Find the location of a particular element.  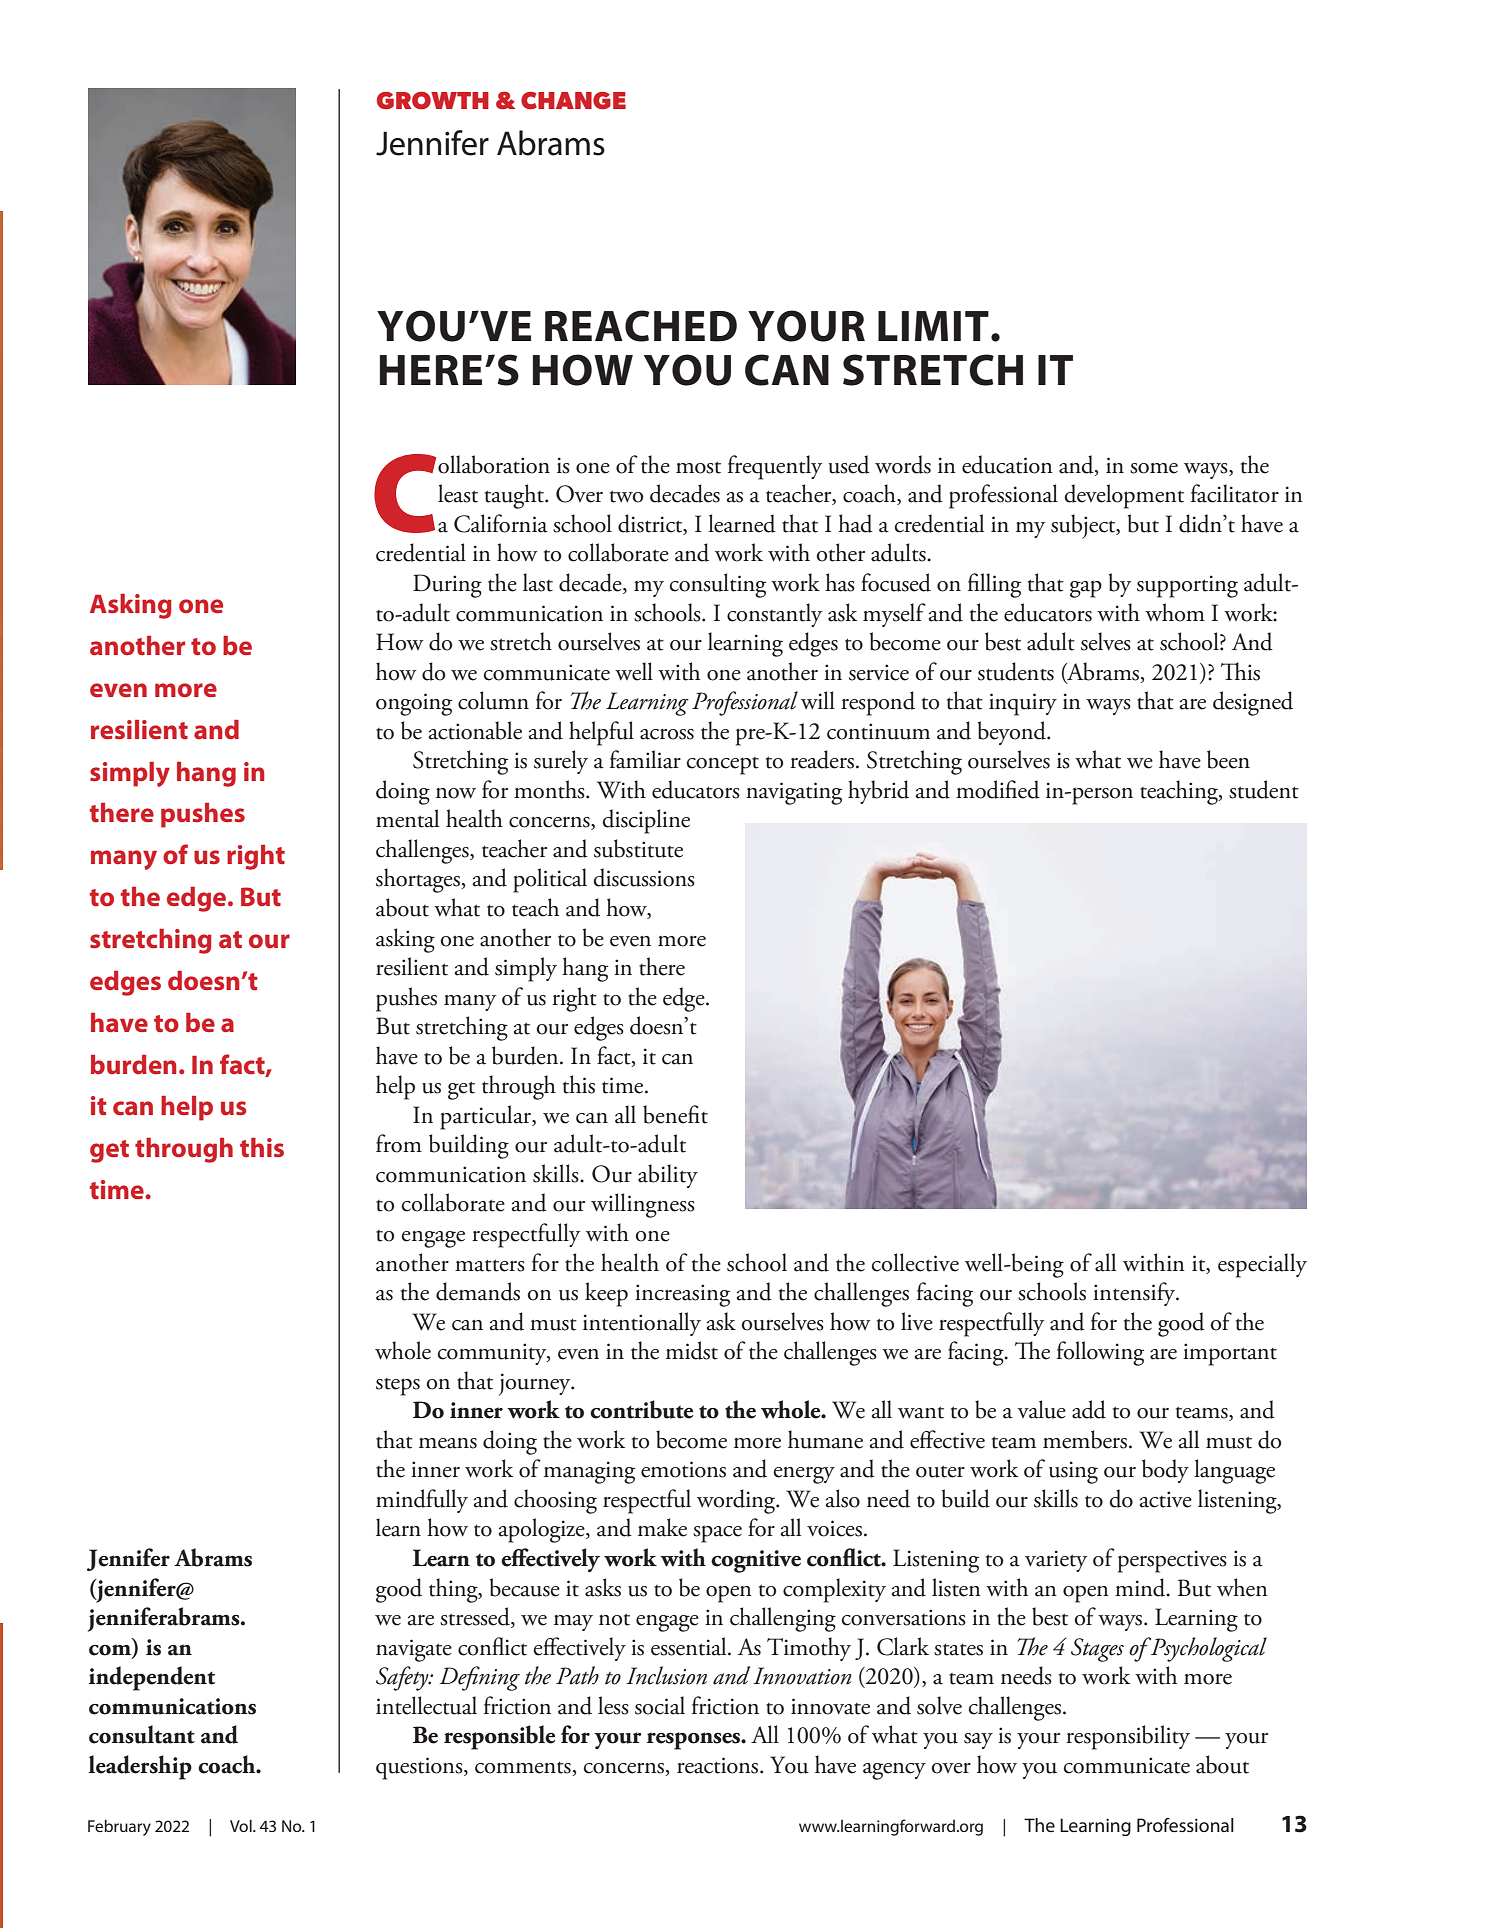

REACHED is located at coordinates (641, 326).
